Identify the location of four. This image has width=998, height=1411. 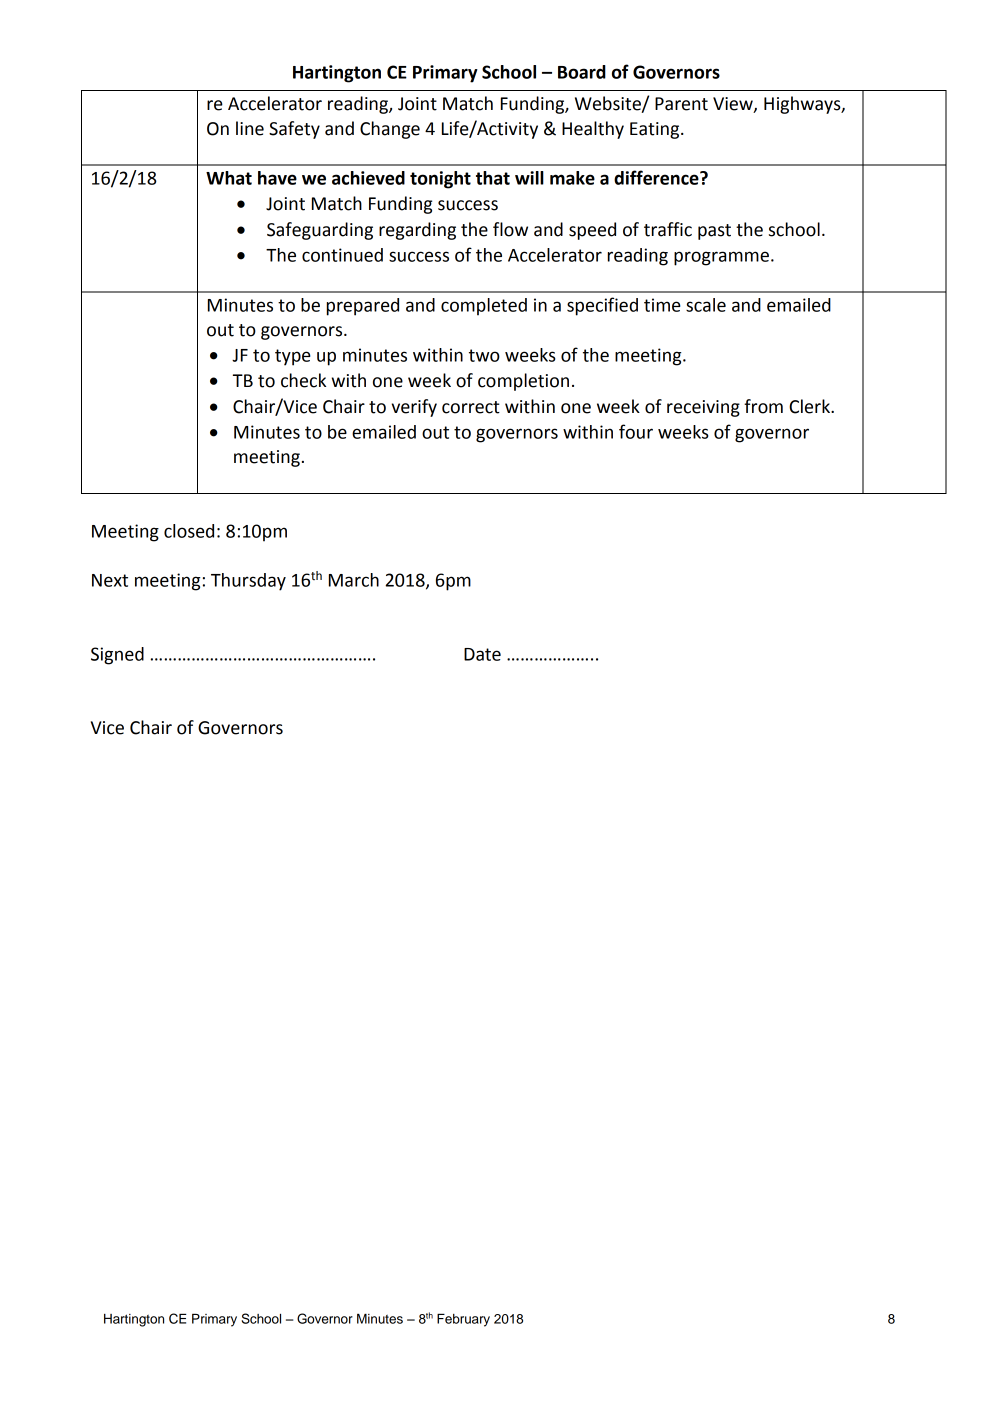
(636, 431).
